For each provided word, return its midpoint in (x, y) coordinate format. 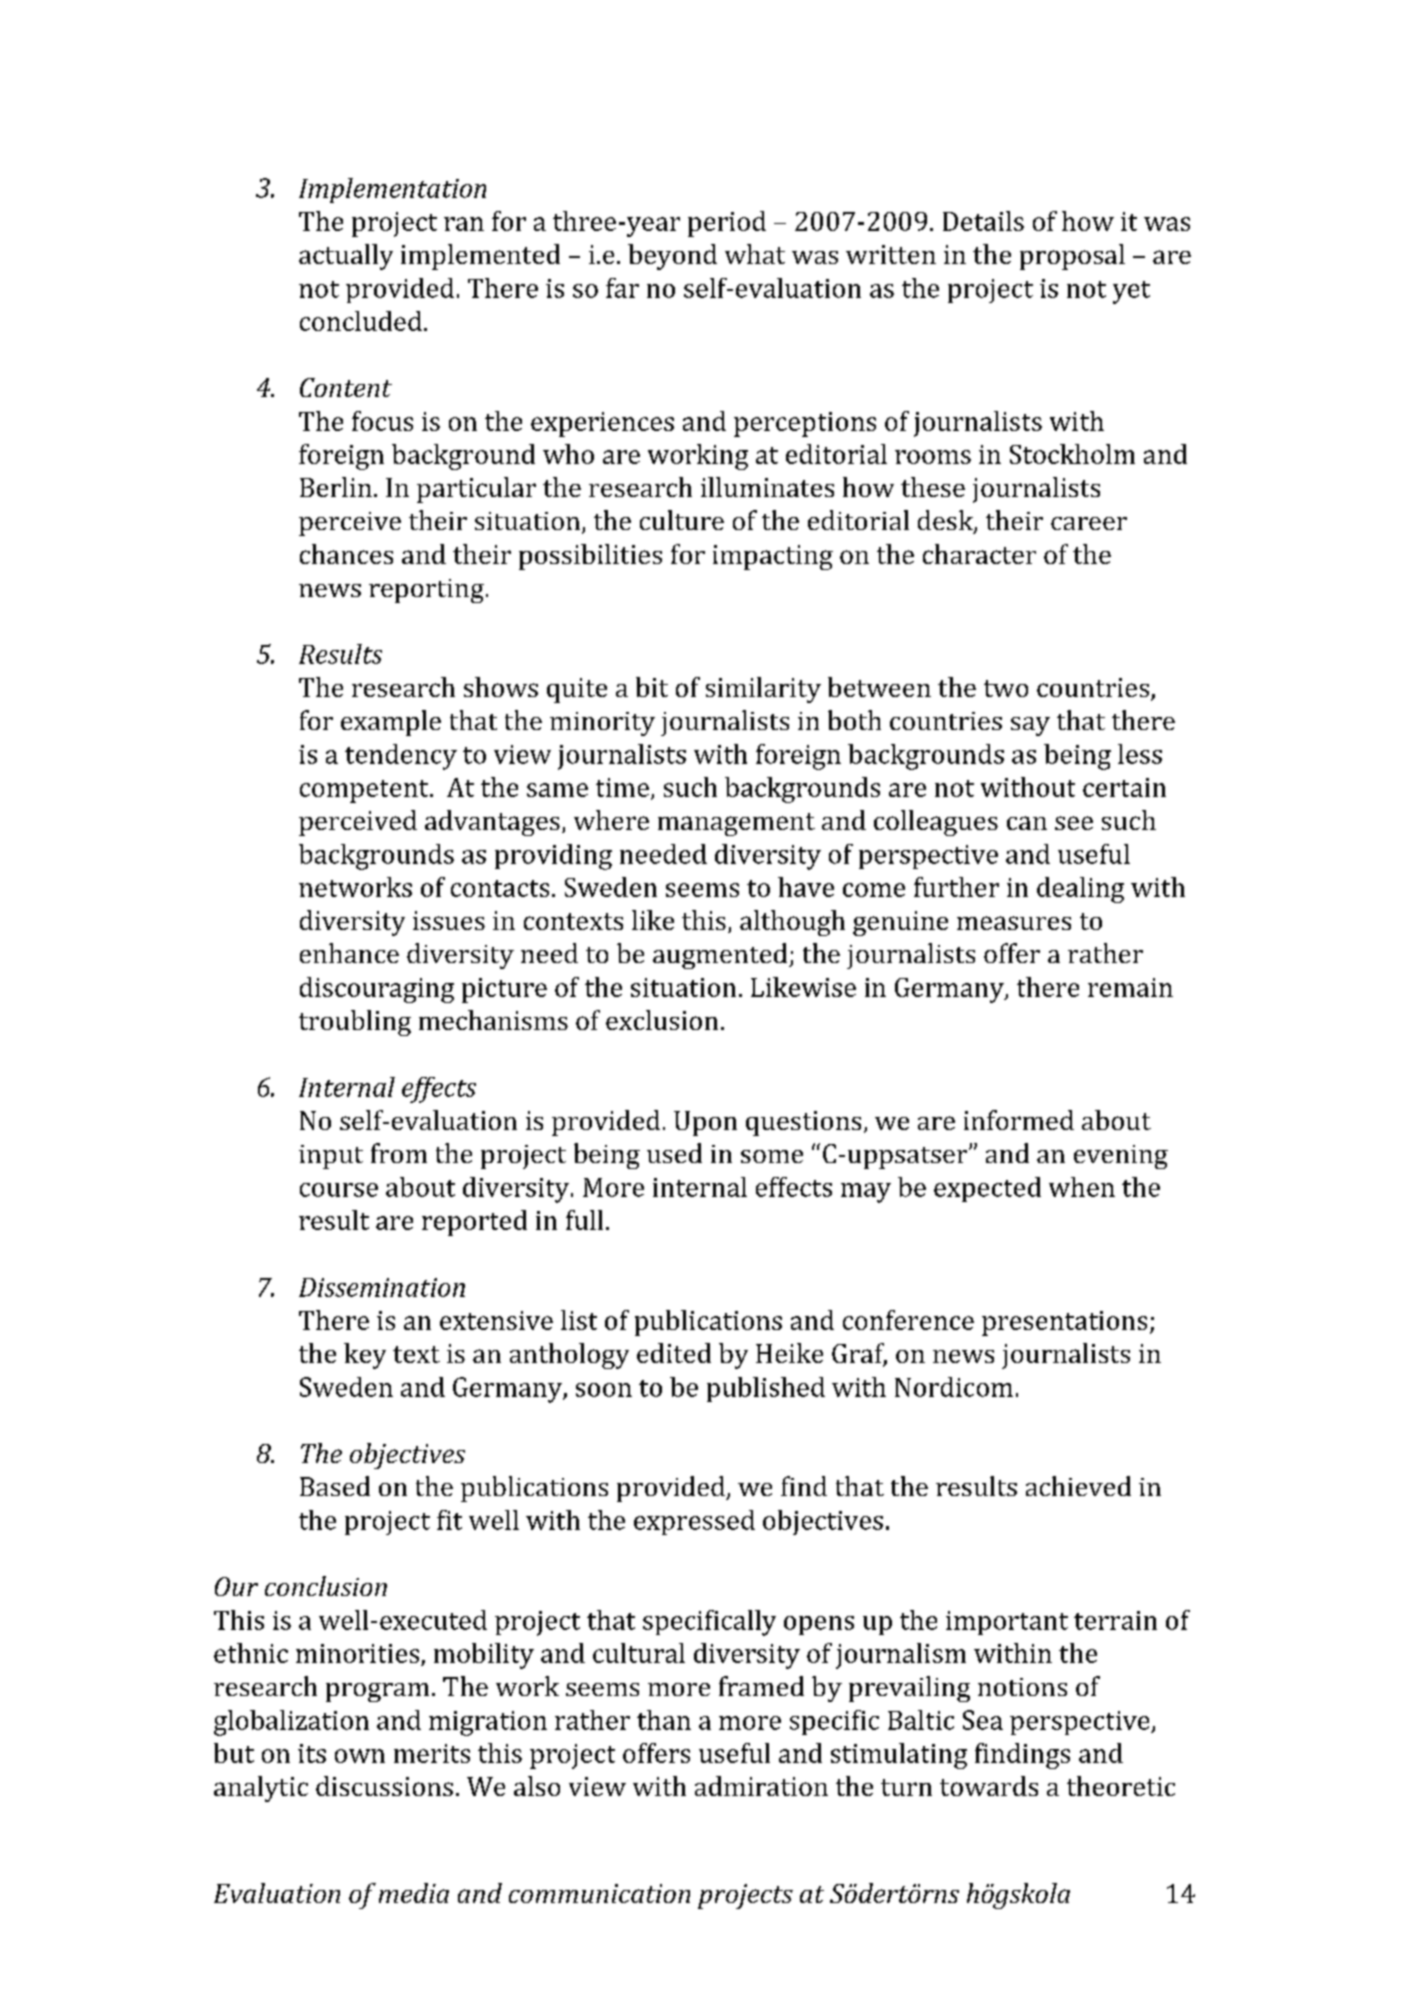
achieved (1078, 1486)
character (979, 554)
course (339, 1190)
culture (682, 520)
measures (1014, 923)
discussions (384, 1786)
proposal (1072, 257)
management (736, 824)
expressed (694, 1522)
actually (346, 257)
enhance (349, 953)
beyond (672, 257)
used (674, 1153)
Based (335, 1486)
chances (346, 554)
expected (987, 1189)
